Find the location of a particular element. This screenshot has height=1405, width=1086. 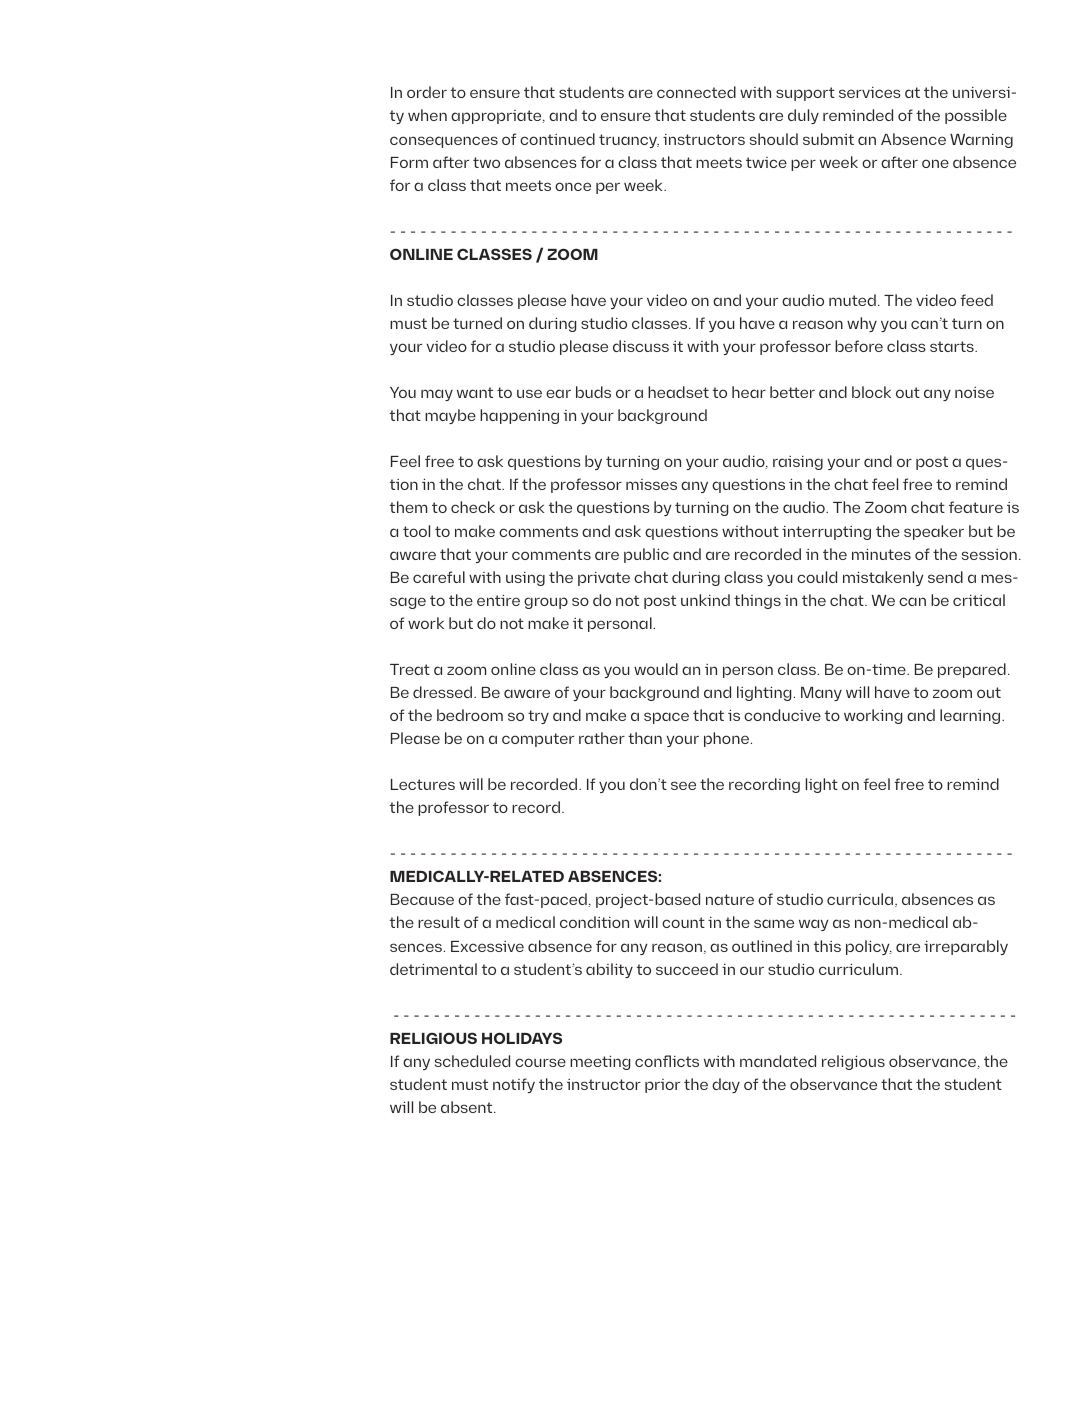

see is located at coordinates (683, 785).
